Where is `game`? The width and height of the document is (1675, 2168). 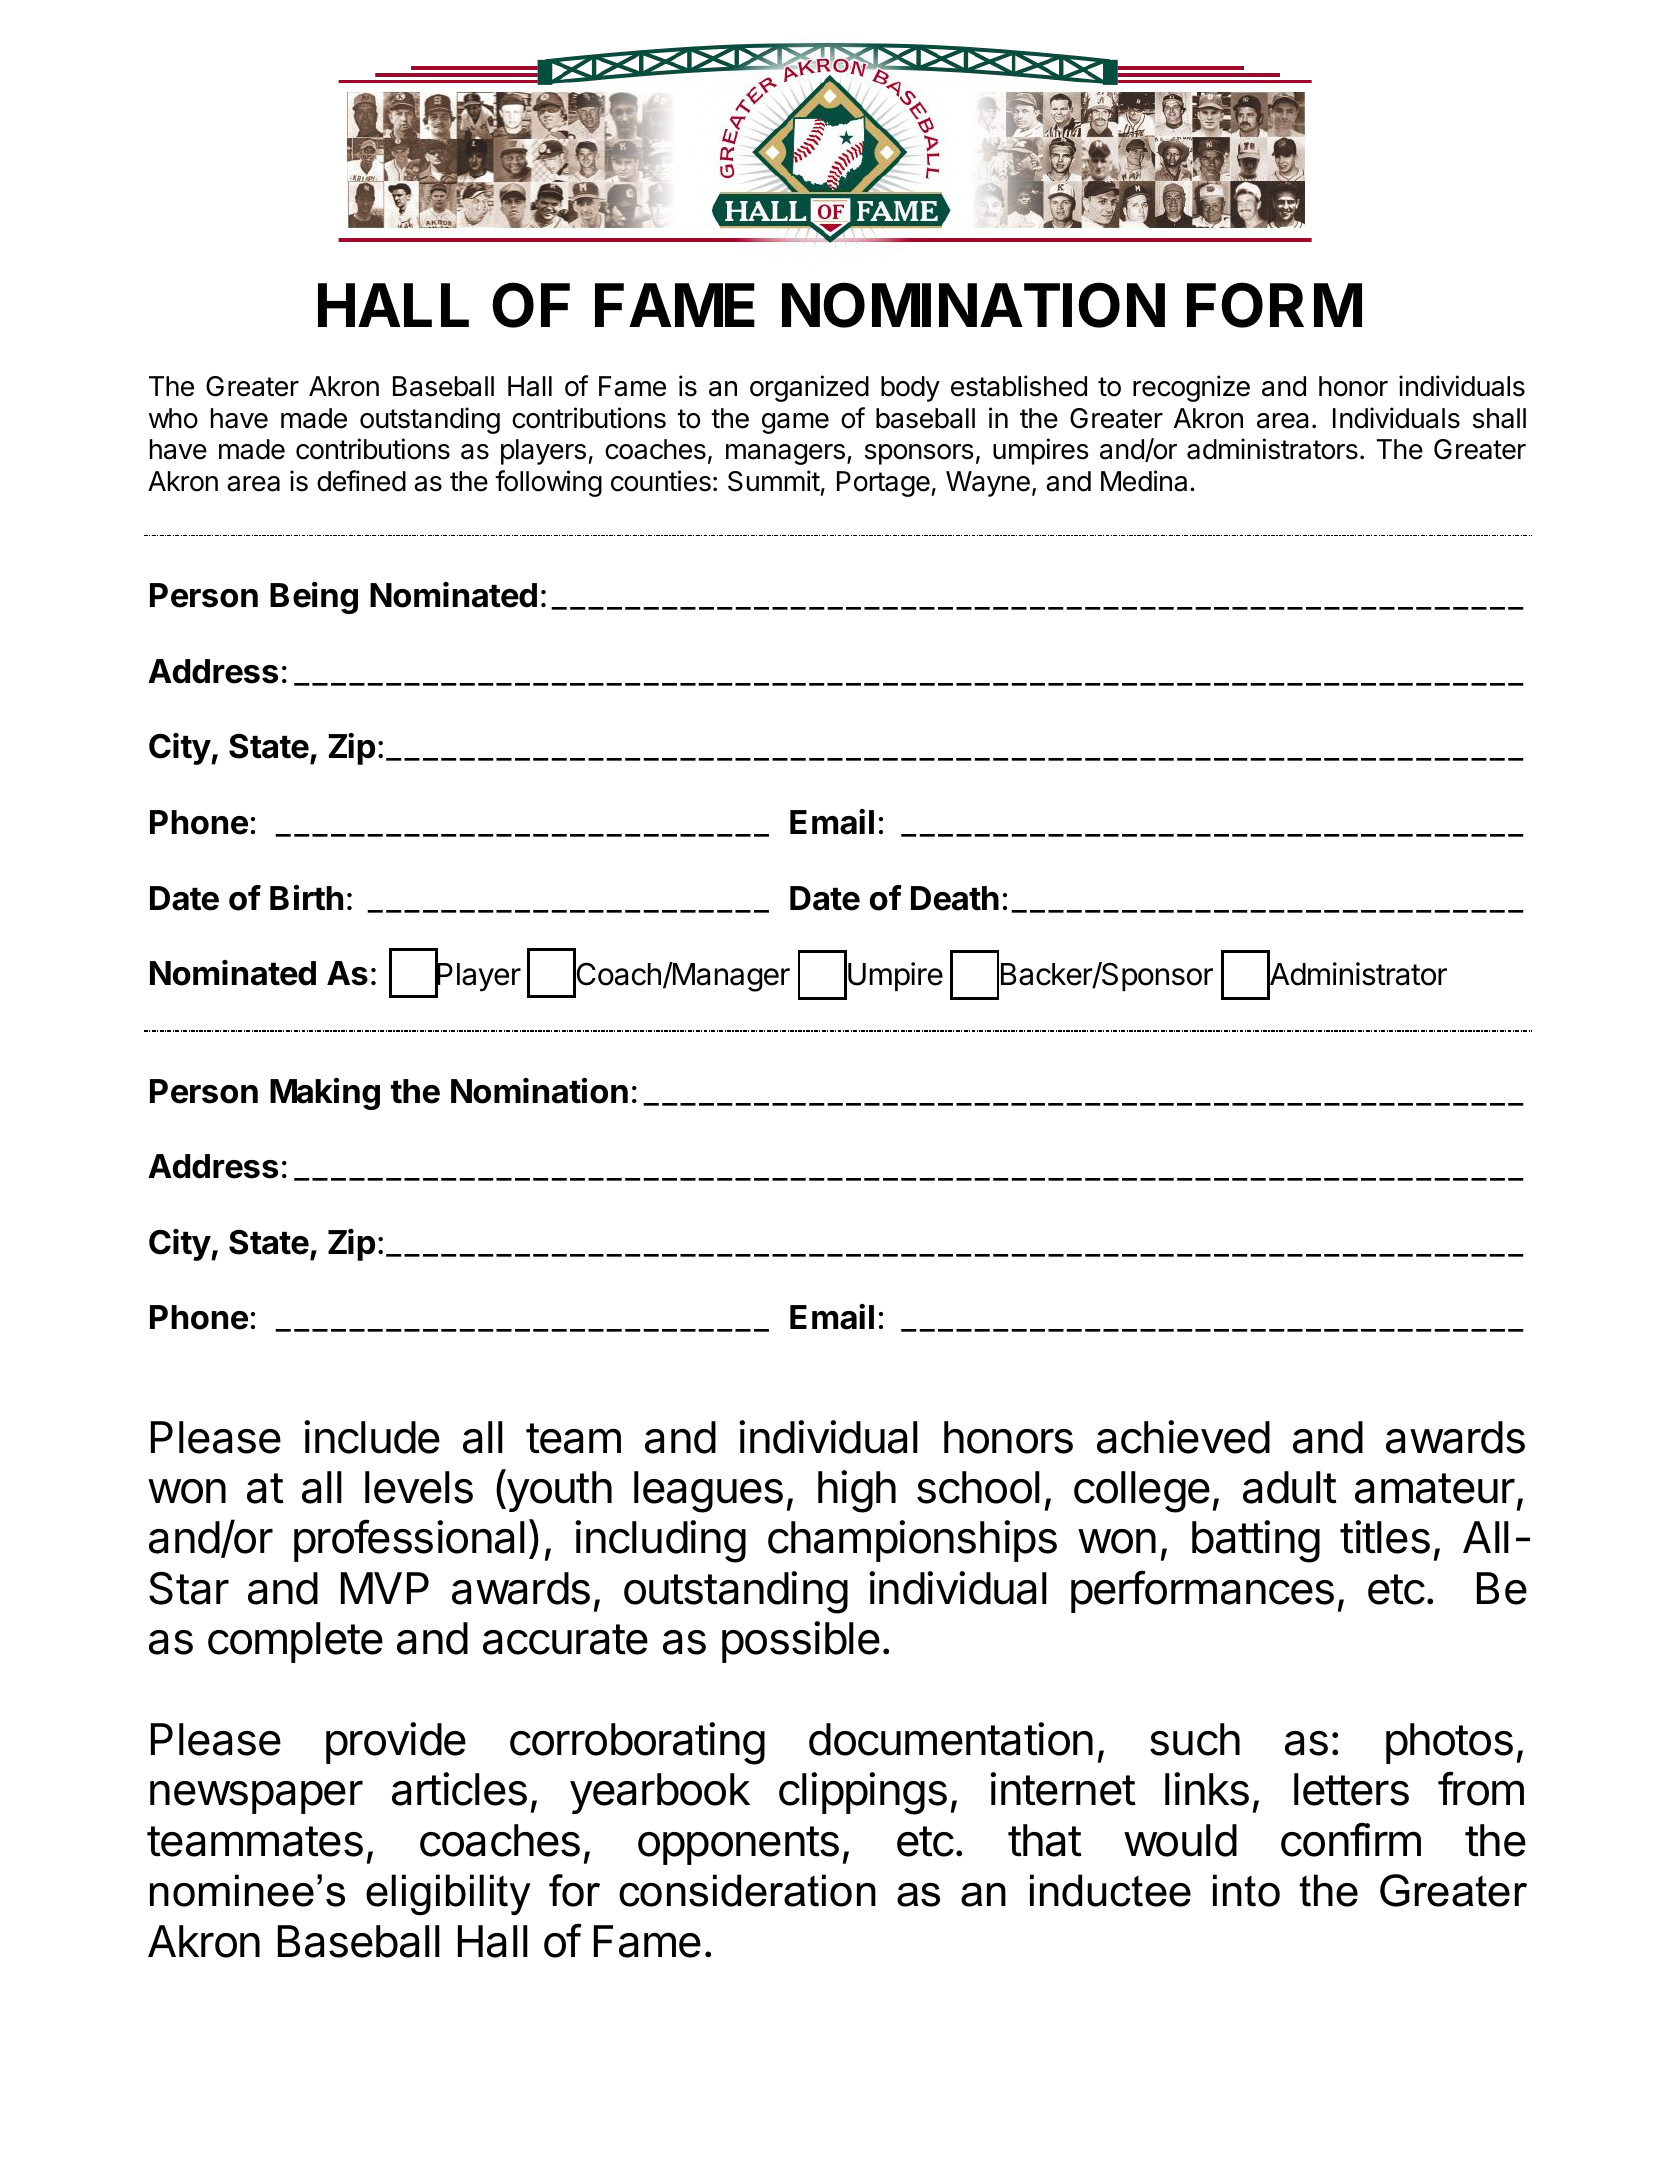
game is located at coordinates (795, 423).
